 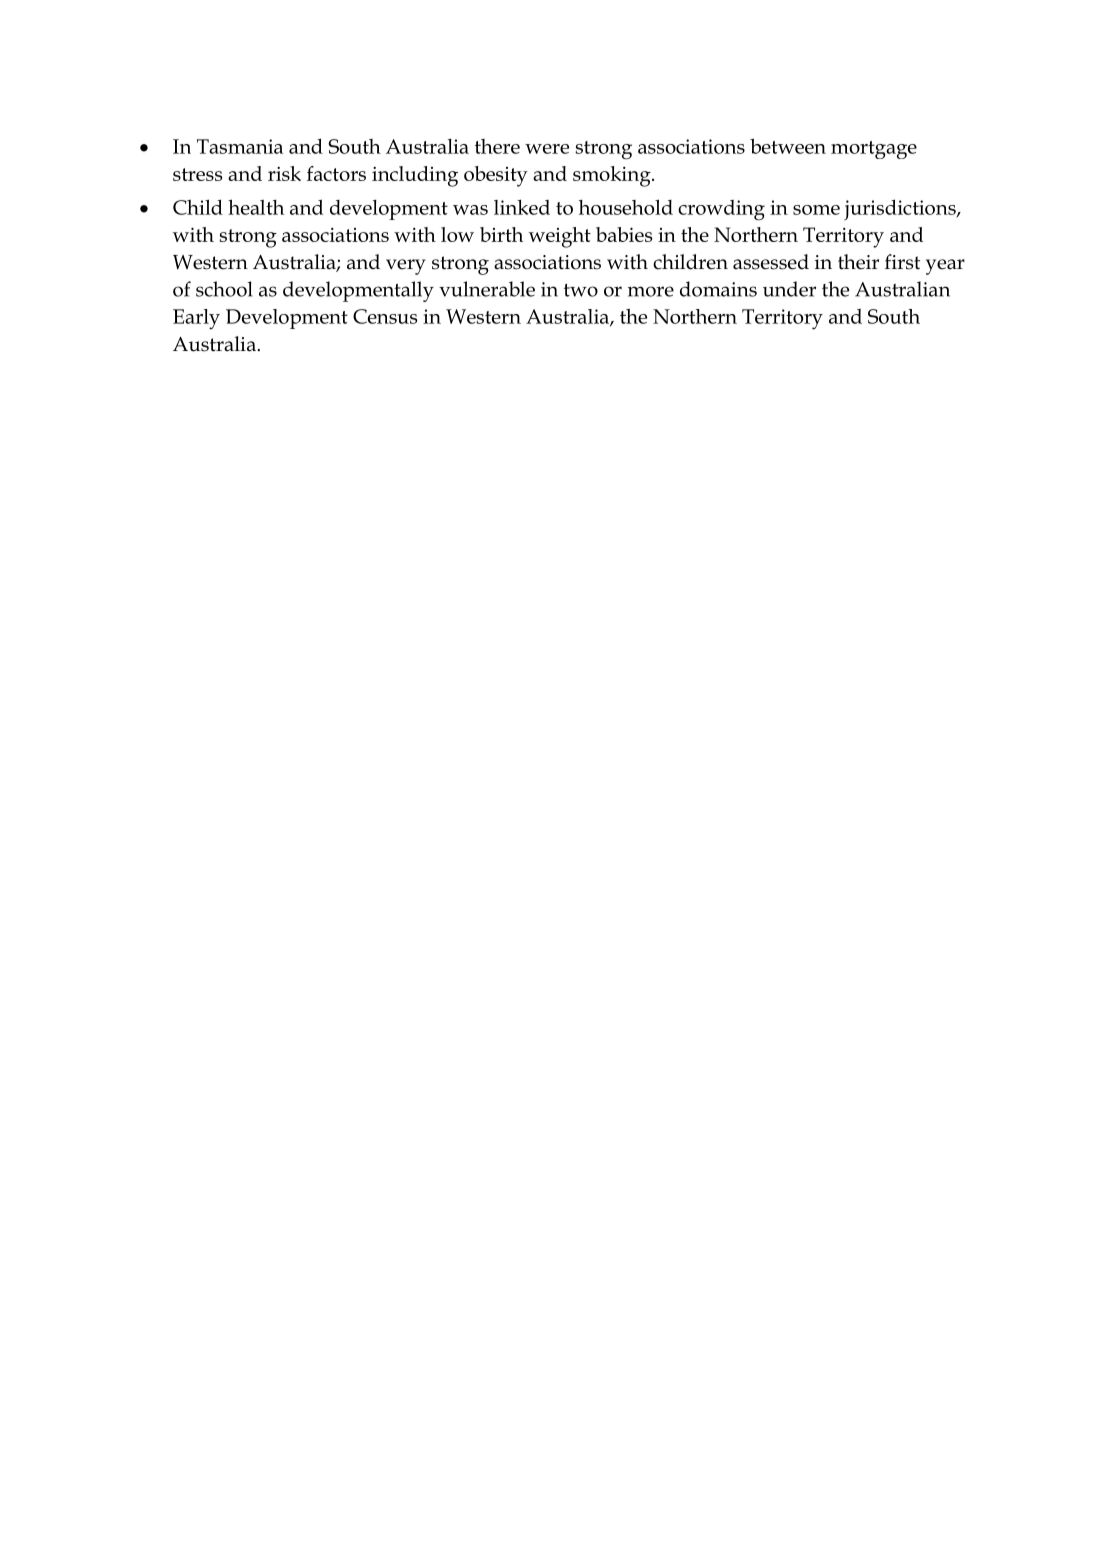 What do you see at coordinates (547, 149) in the screenshot?
I see `were` at bounding box center [547, 149].
